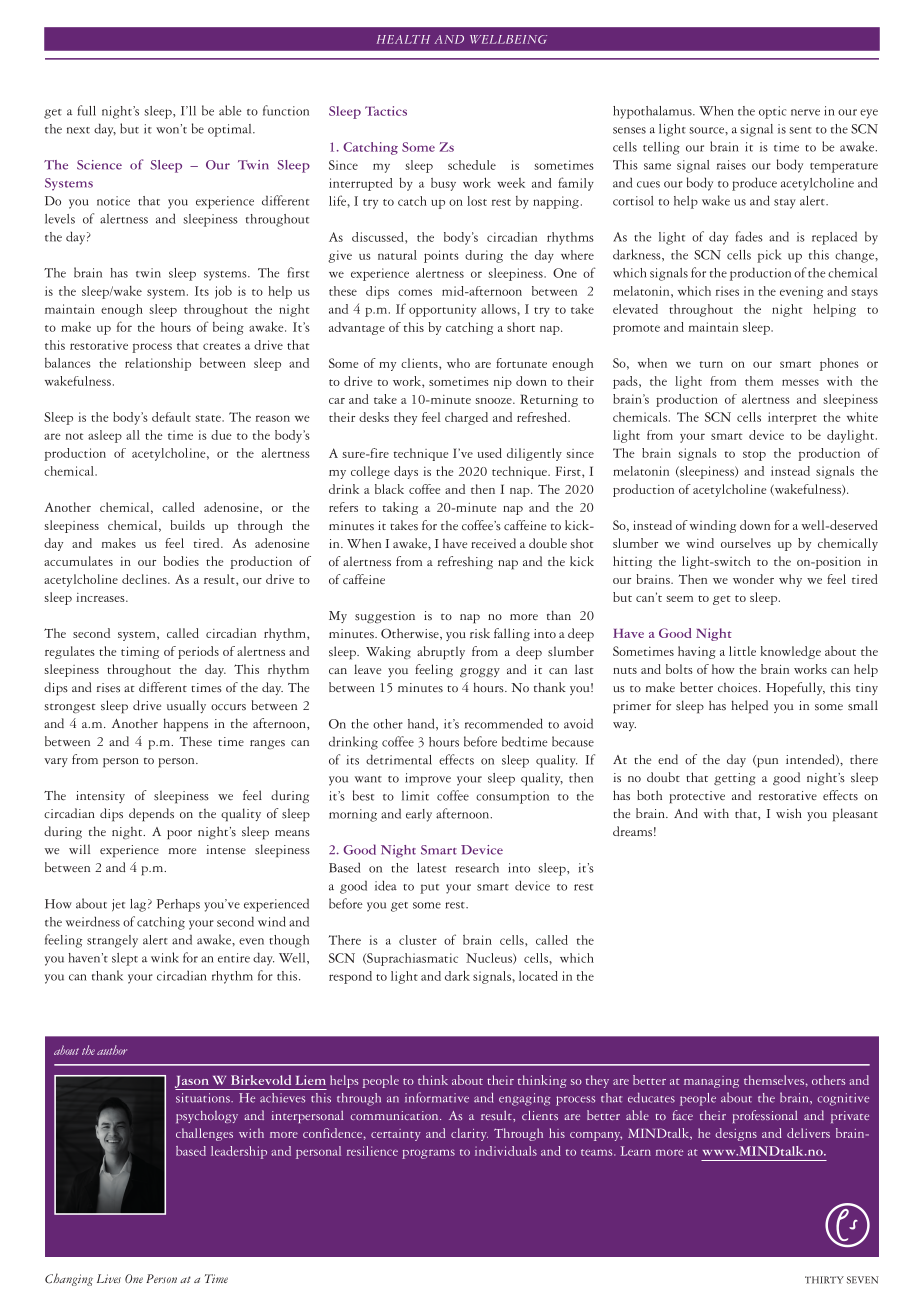 The width and height of the screenshot is (924, 1308). What do you see at coordinates (171, 417) in the screenshot?
I see `default` at bounding box center [171, 417].
